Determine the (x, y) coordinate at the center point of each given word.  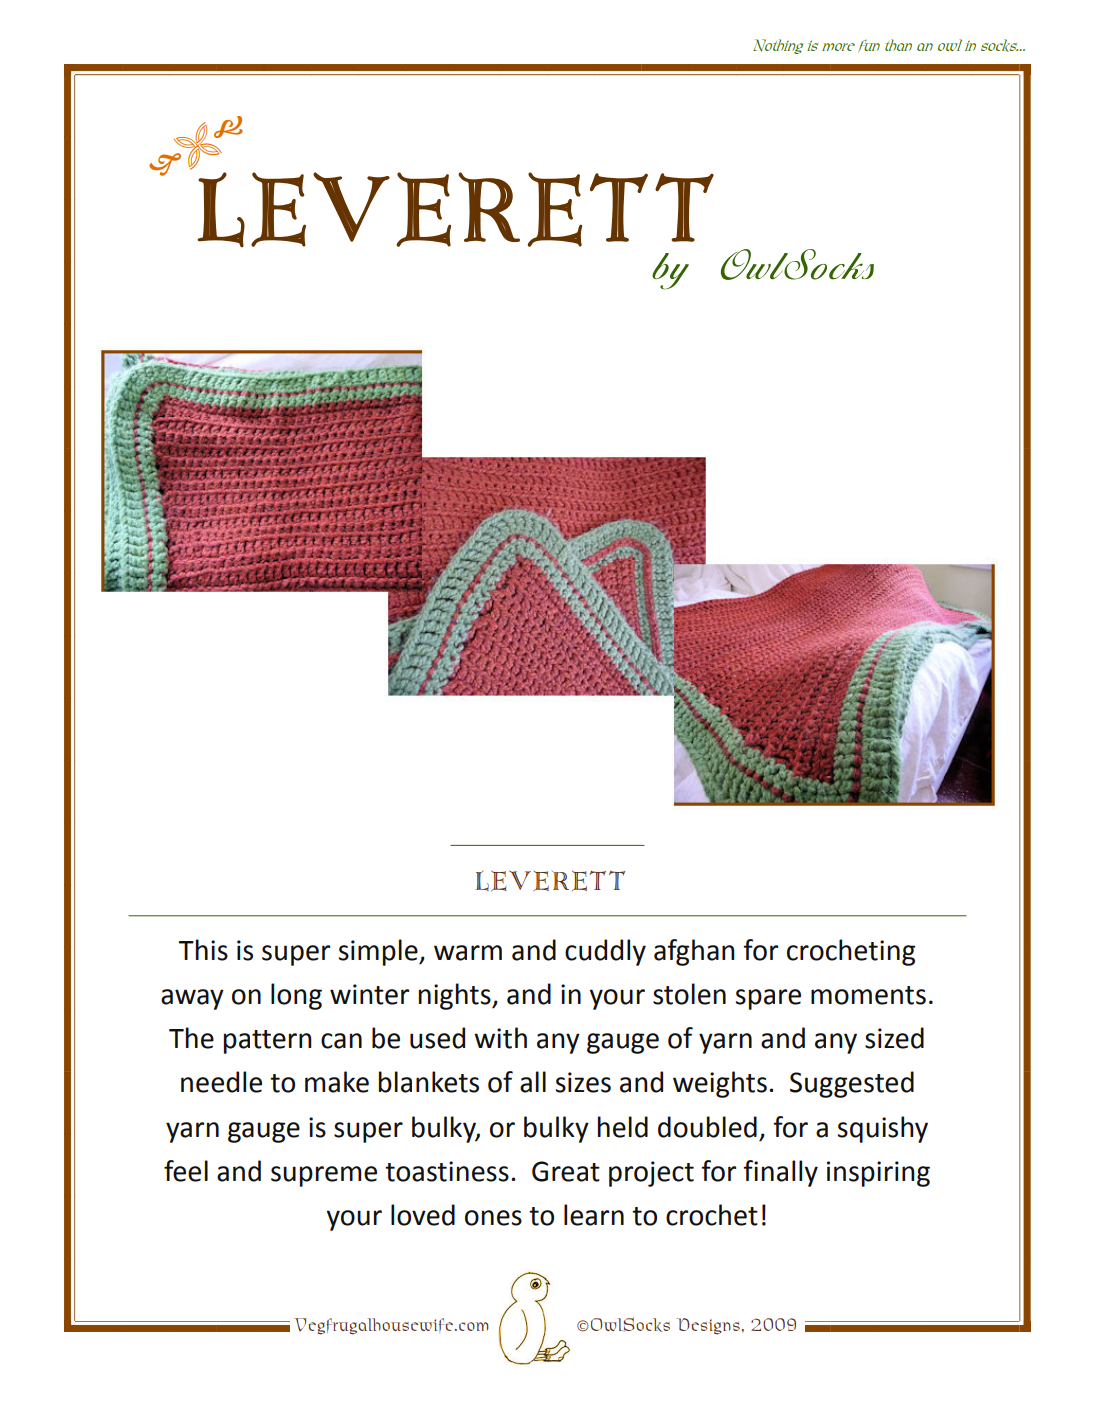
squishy (883, 1129)
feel (186, 1171)
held (623, 1127)
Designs (708, 1326)
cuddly (605, 952)
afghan (694, 952)
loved (423, 1215)
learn (594, 1215)
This (203, 950)
